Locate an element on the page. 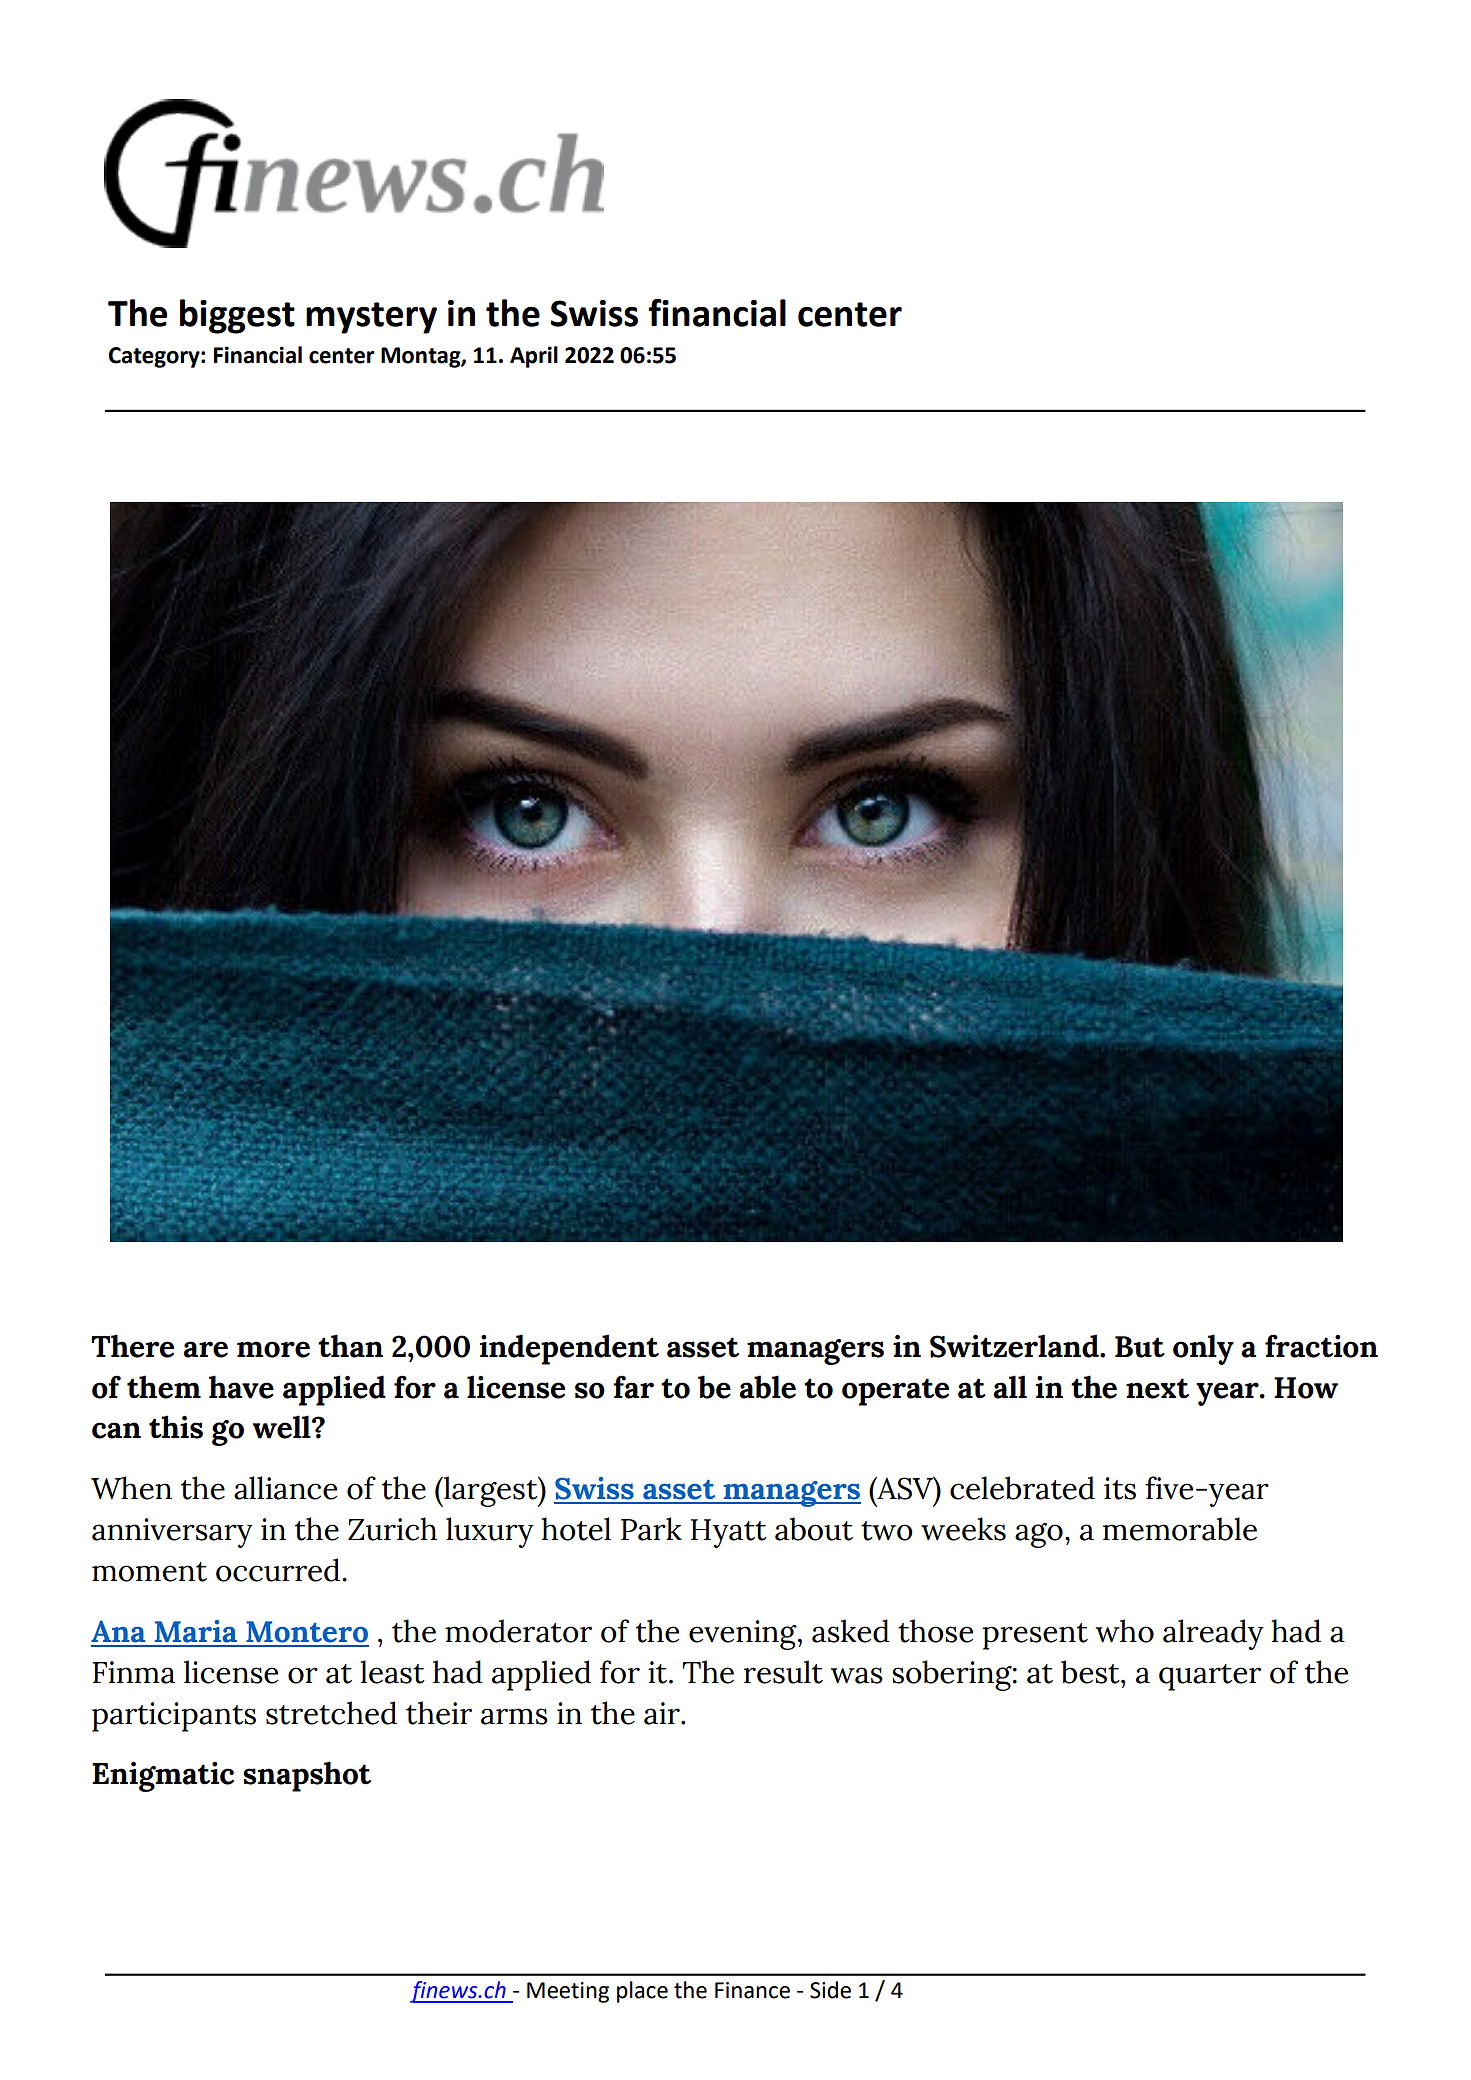 The width and height of the image is (1471, 2080). biggest is located at coordinates (237, 316).
